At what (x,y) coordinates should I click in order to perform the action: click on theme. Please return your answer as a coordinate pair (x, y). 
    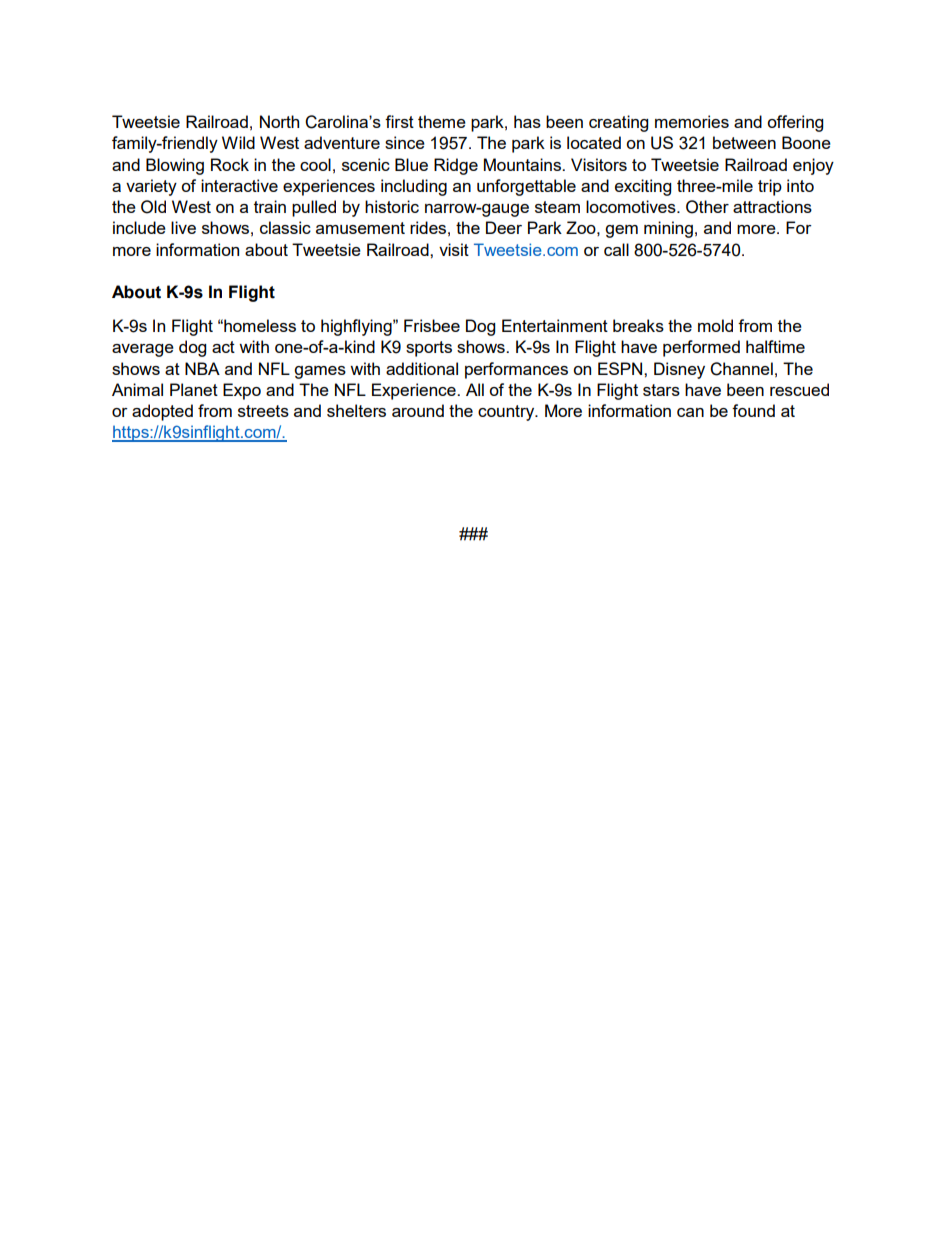
    Looking at the image, I should click on (442, 121).
